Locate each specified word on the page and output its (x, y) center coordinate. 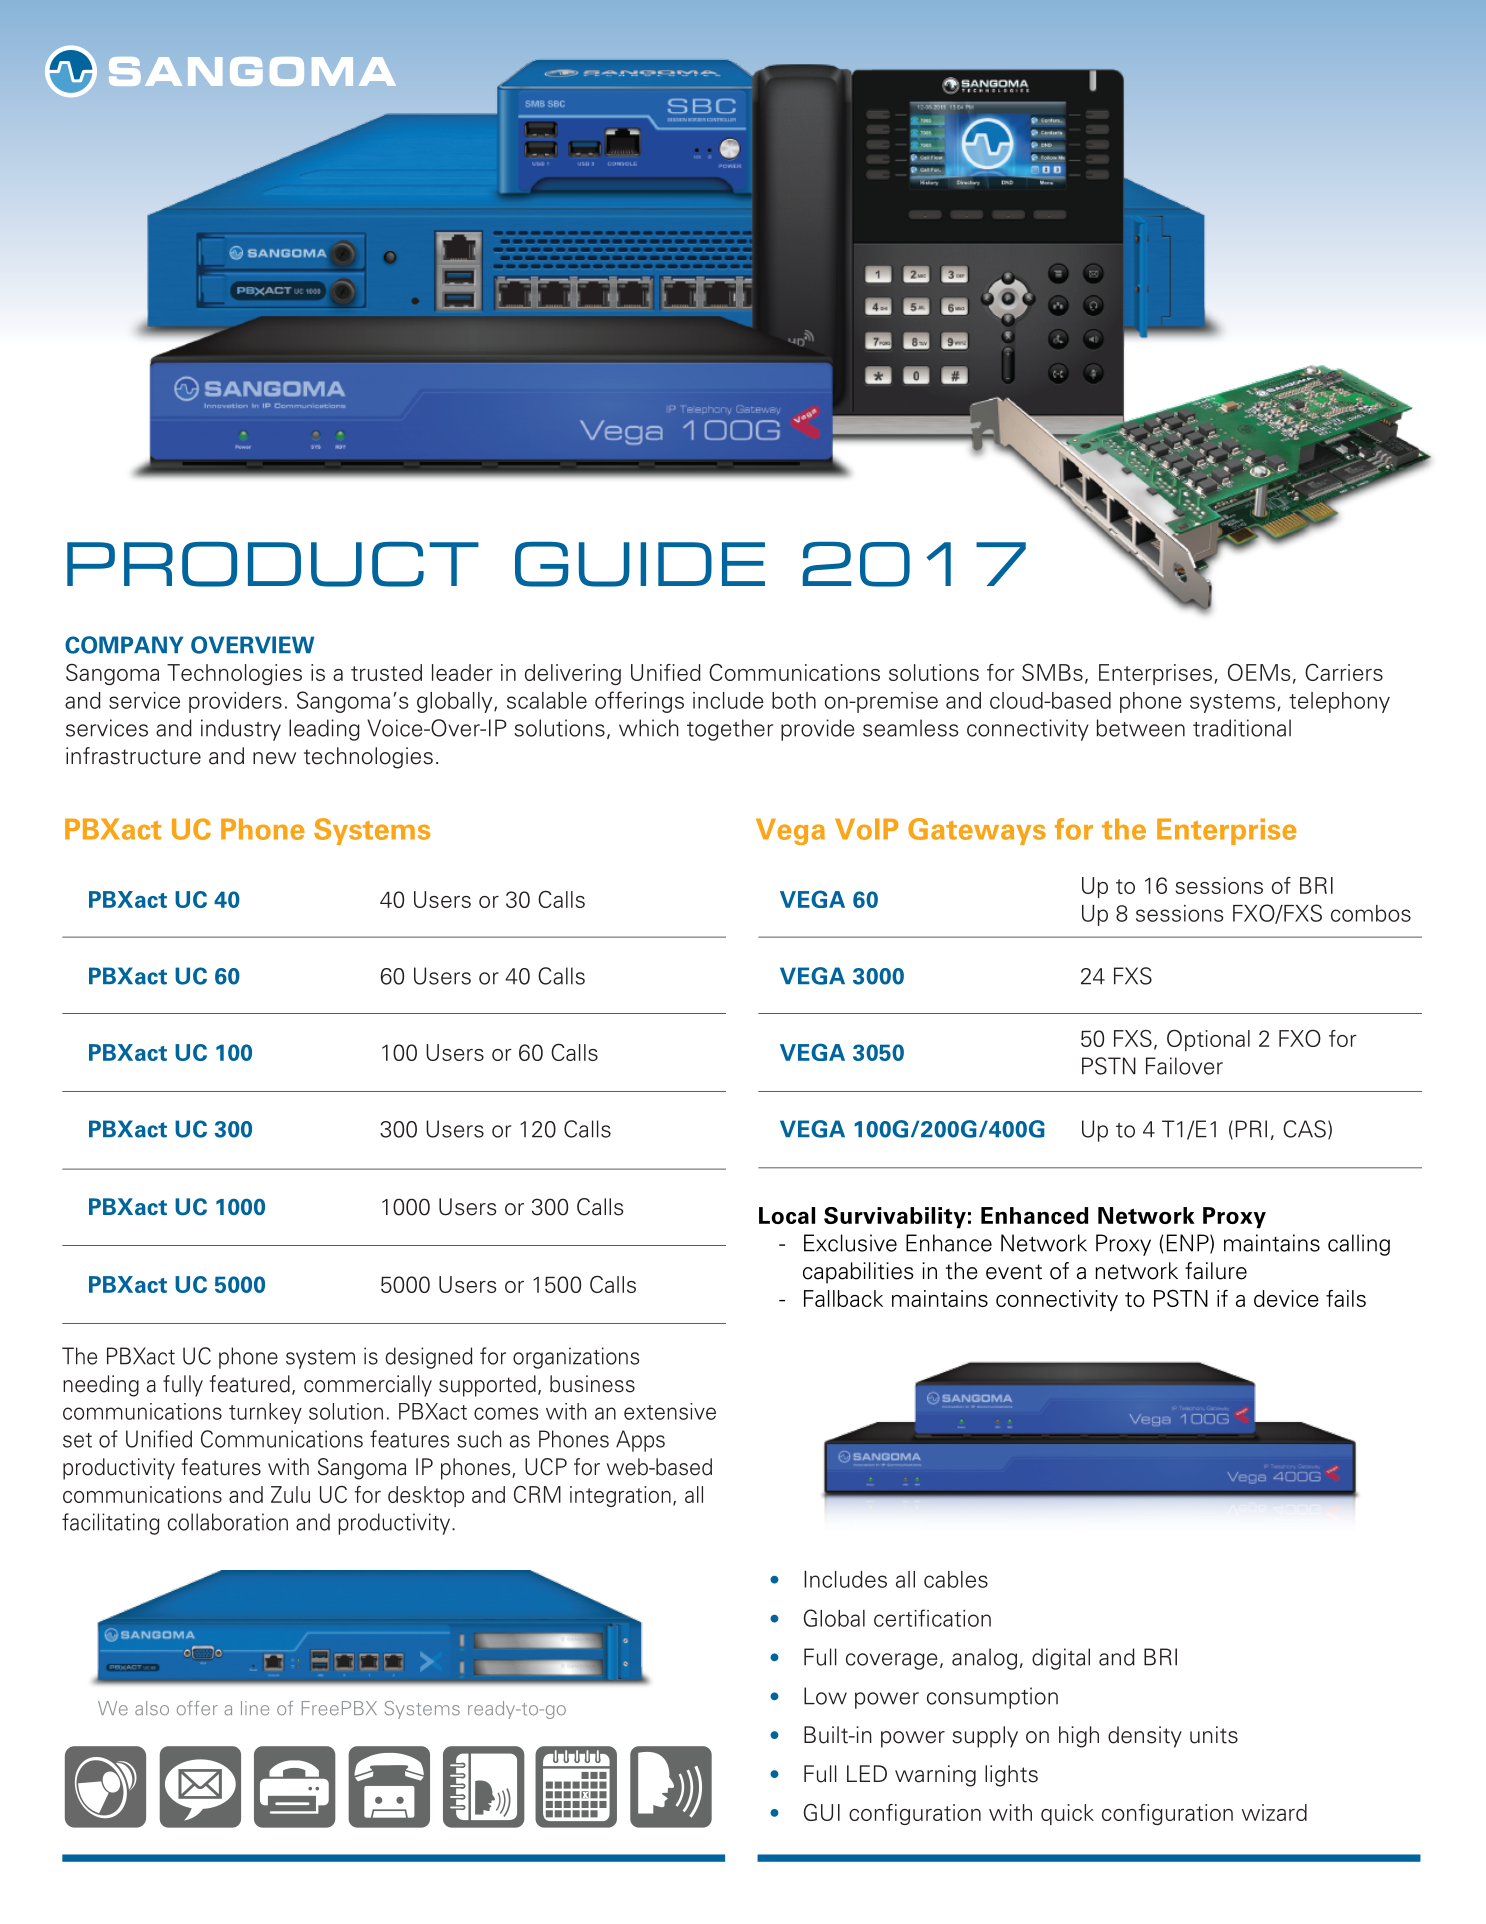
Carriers (1344, 672)
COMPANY (124, 645)
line (255, 1708)
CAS (1304, 1129)
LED (867, 1773)
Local (787, 1215)
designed (428, 1358)
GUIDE (640, 564)
